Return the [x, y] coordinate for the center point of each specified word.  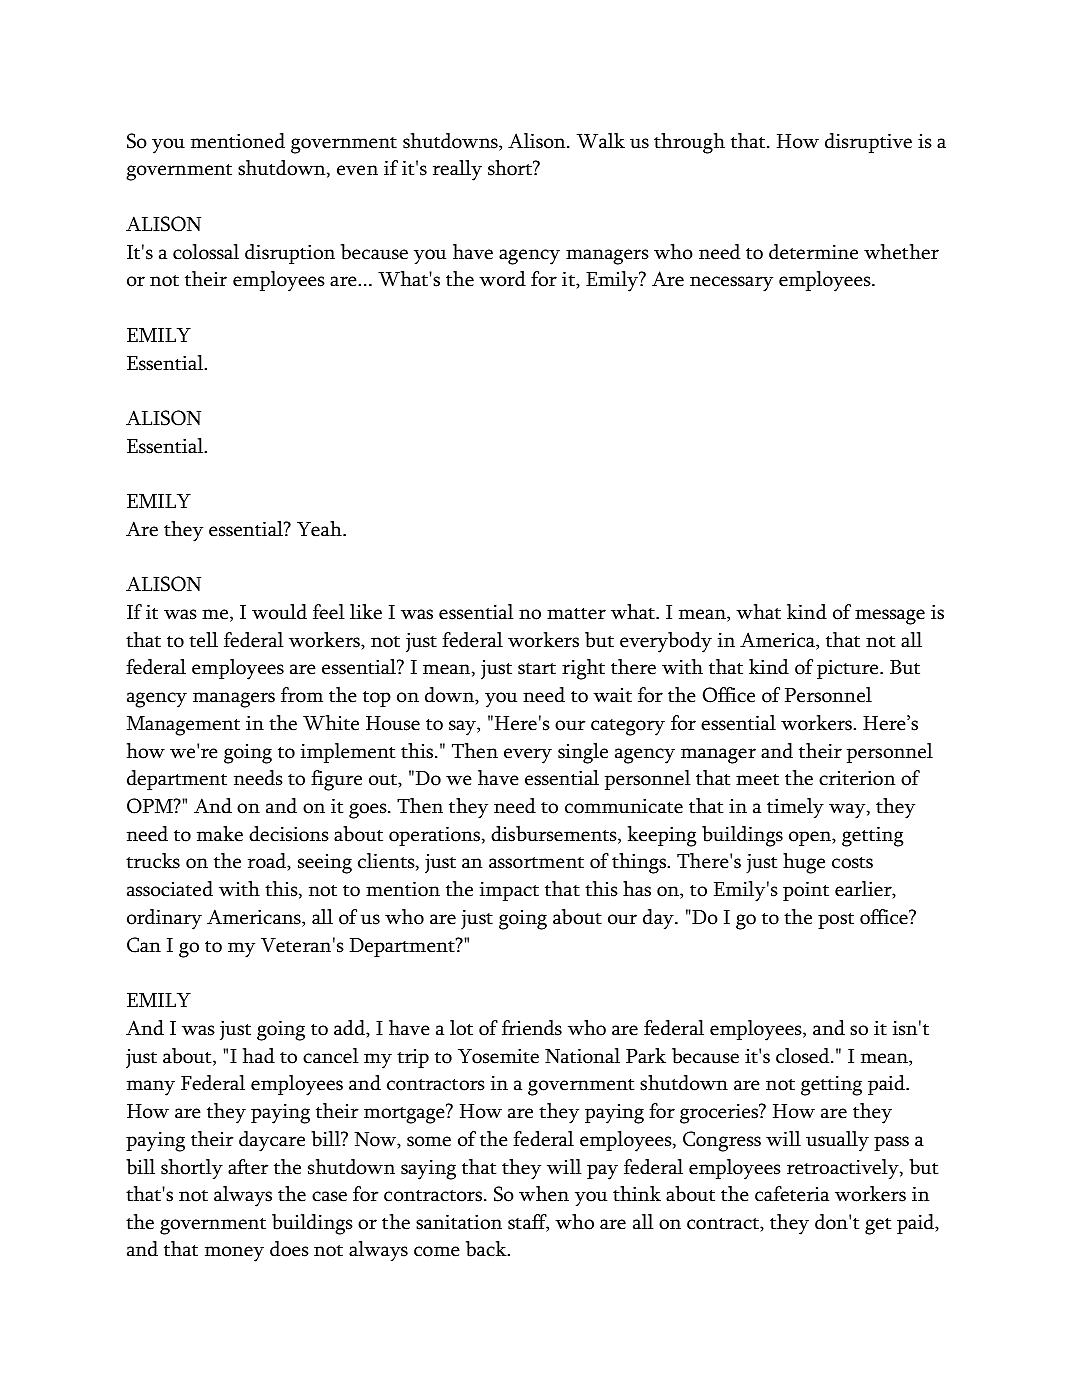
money [234, 1254]
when [544, 1194]
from [302, 695]
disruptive [868, 143]
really [457, 170]
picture [849, 669]
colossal [206, 252]
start [537, 669]
